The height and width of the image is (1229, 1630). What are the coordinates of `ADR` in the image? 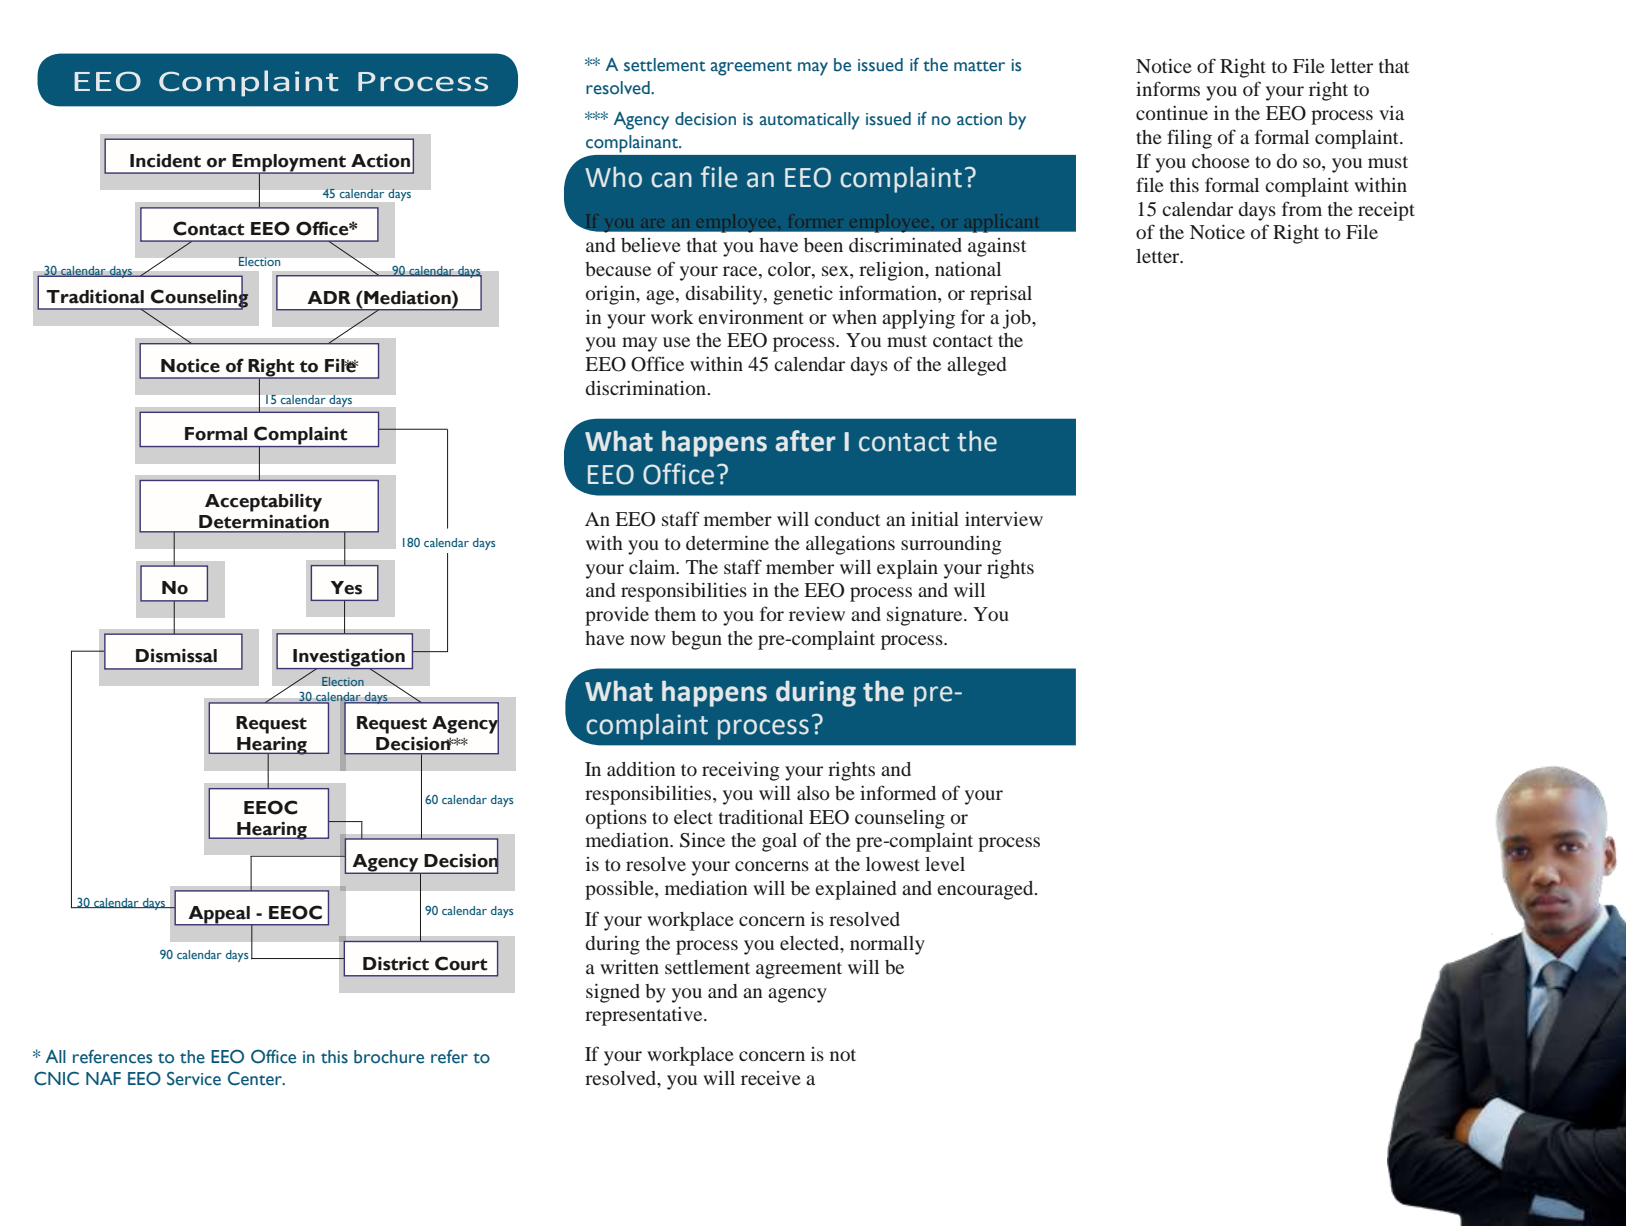 It's located at (329, 297).
